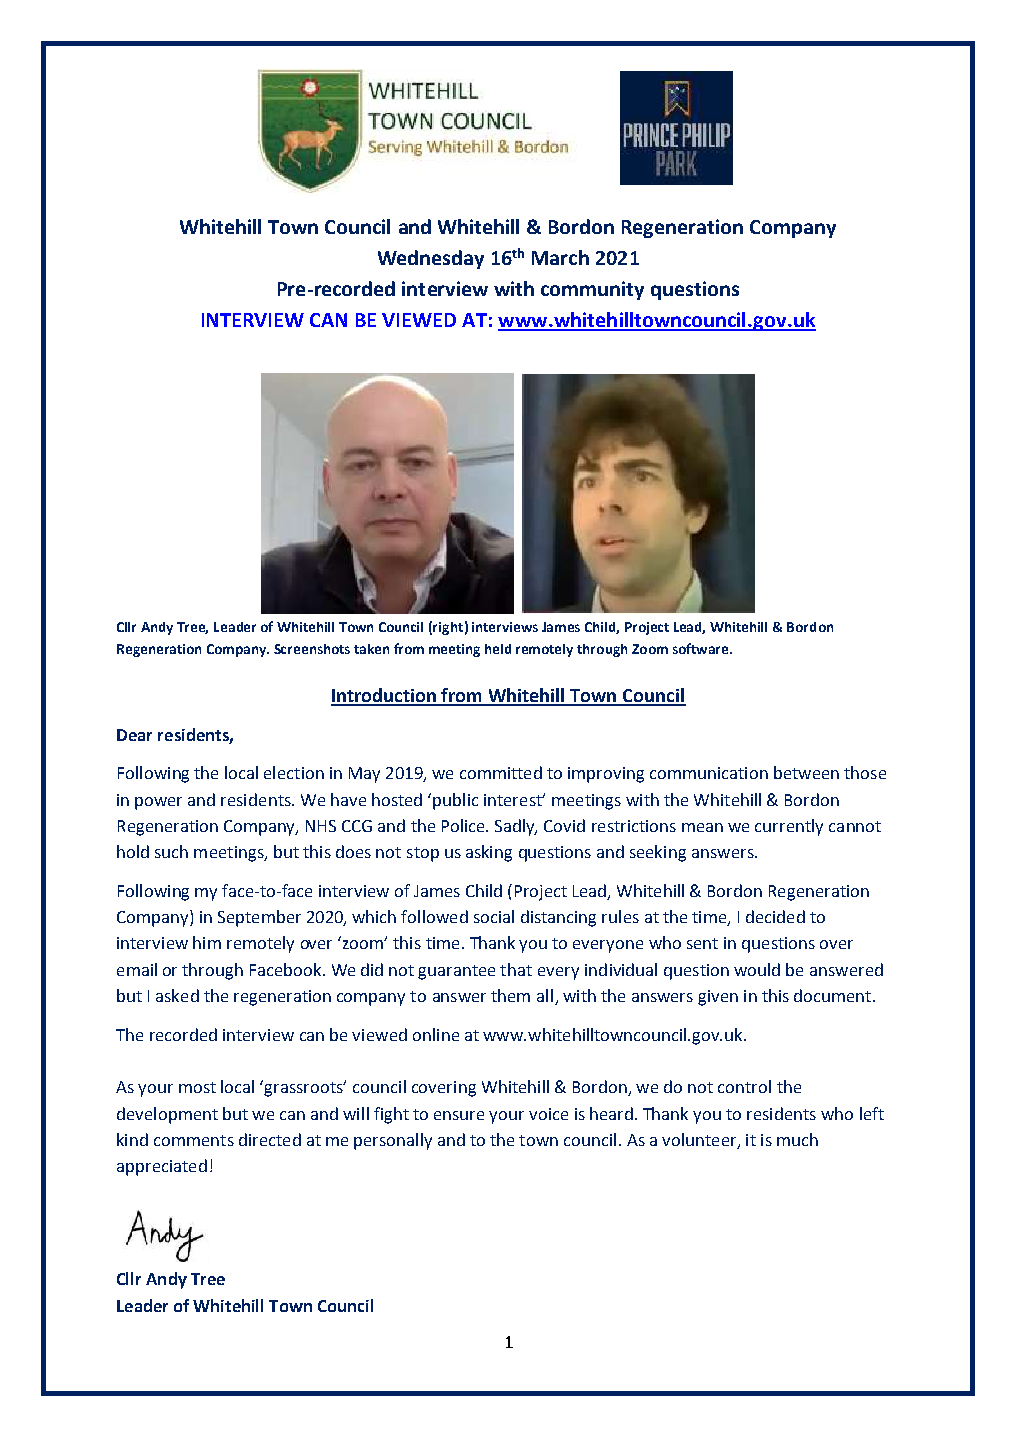 The image size is (1016, 1437). I want to click on held, so click(498, 649).
